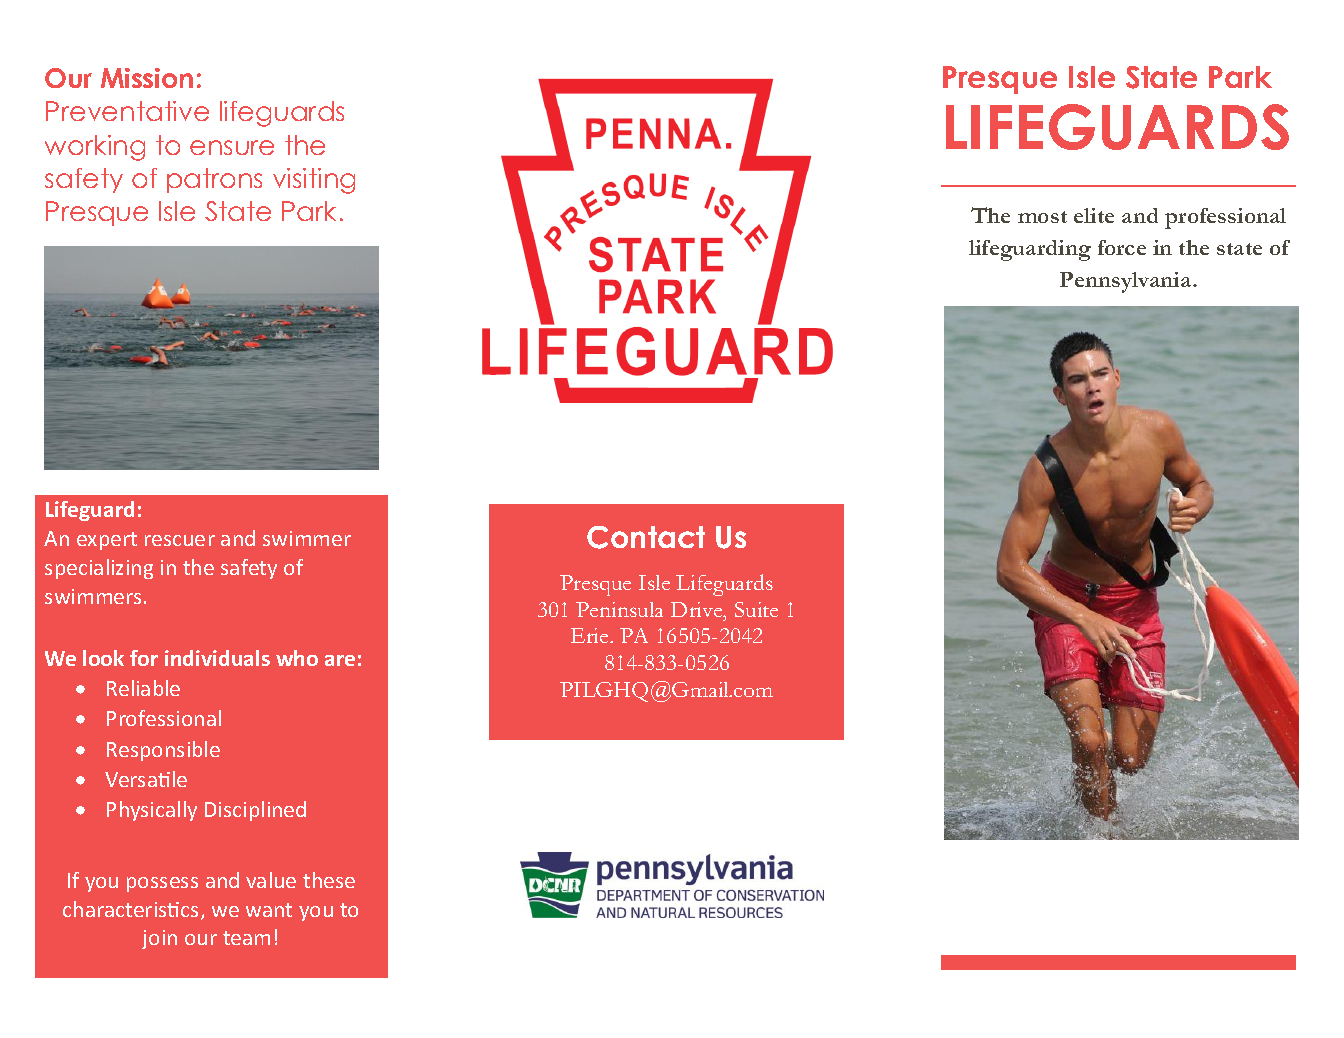  What do you see at coordinates (127, 111) in the document?
I see `Preventative` at bounding box center [127, 111].
